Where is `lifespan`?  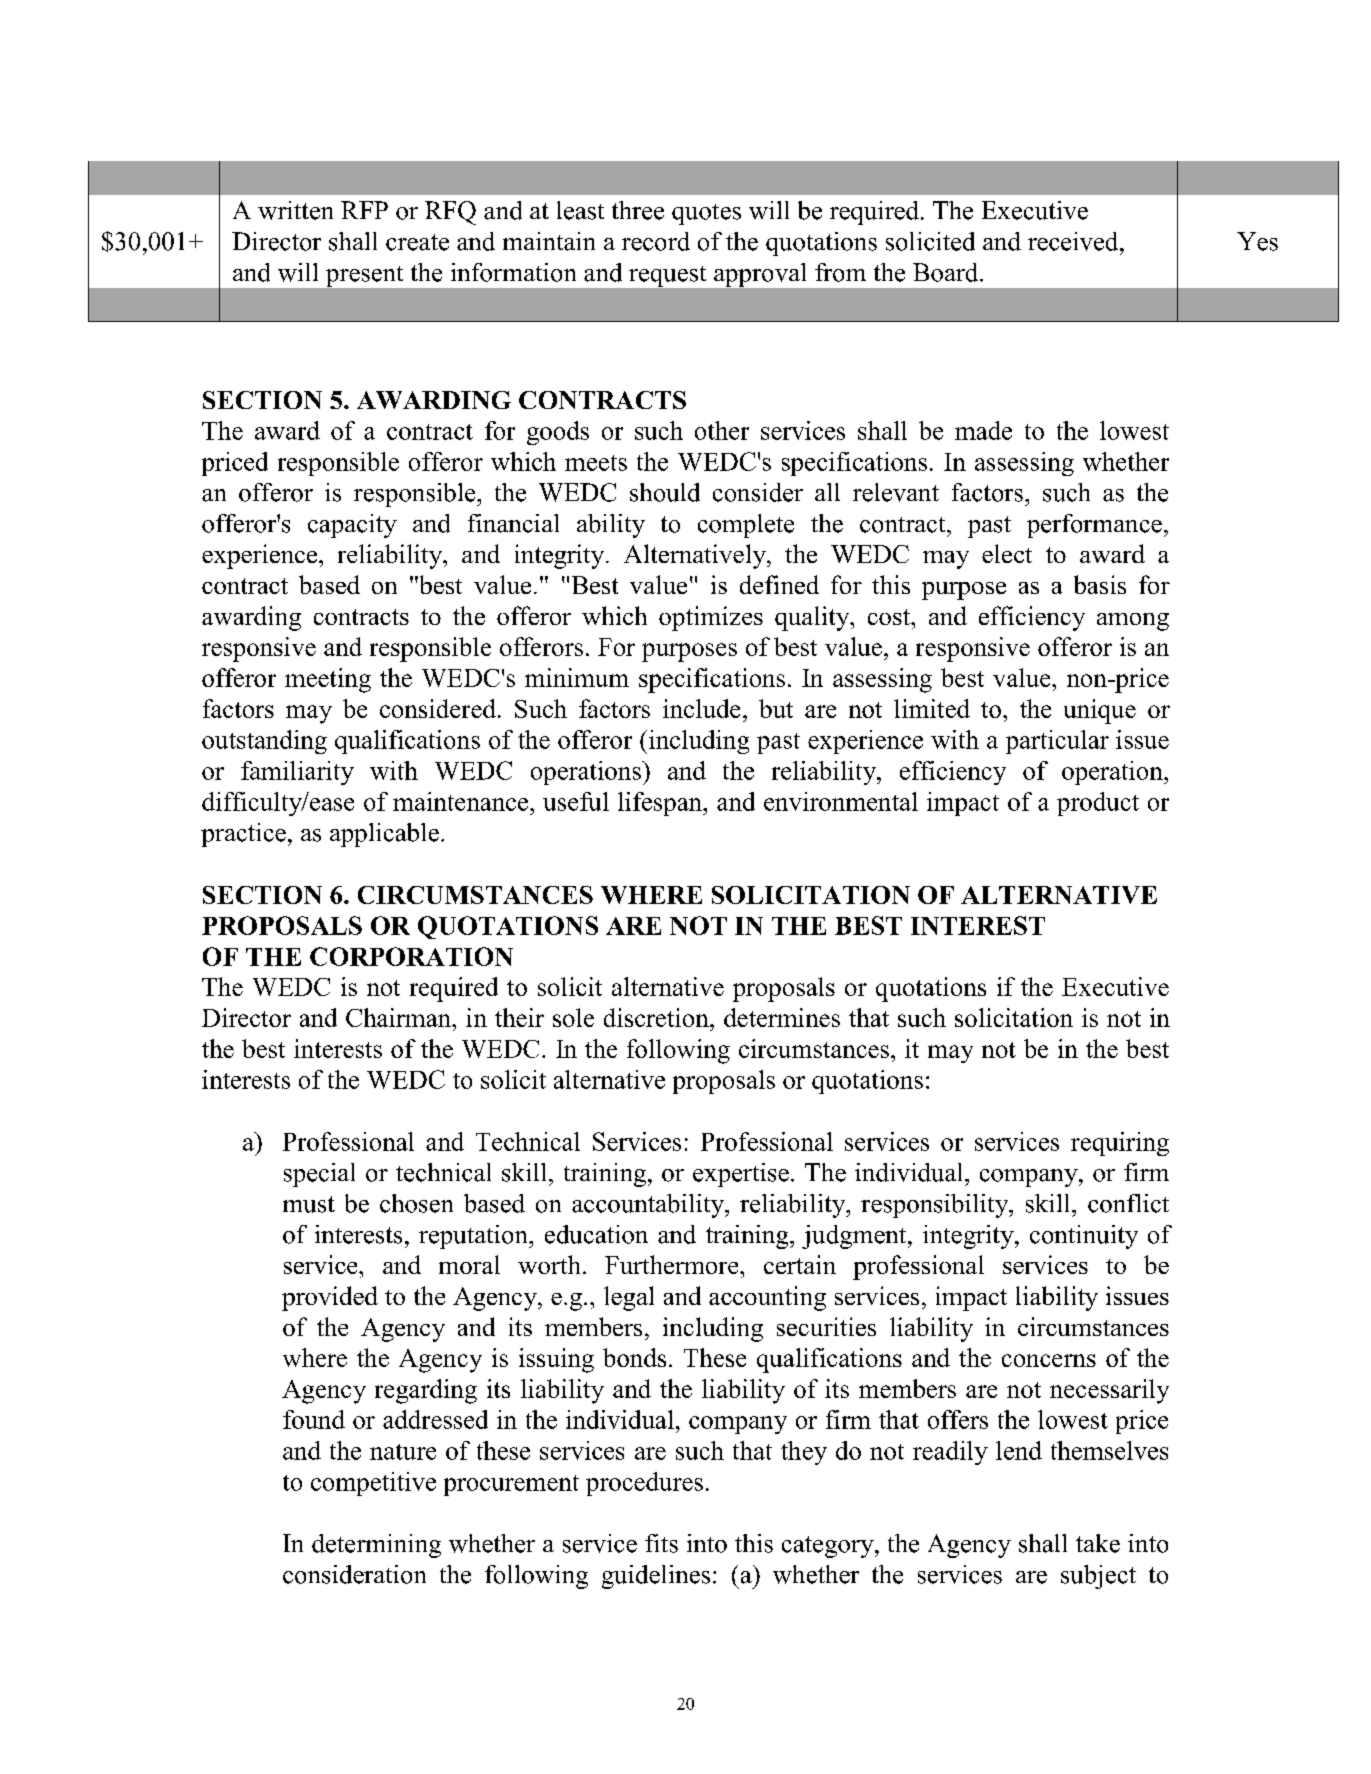 lifespan is located at coordinates (661, 804).
